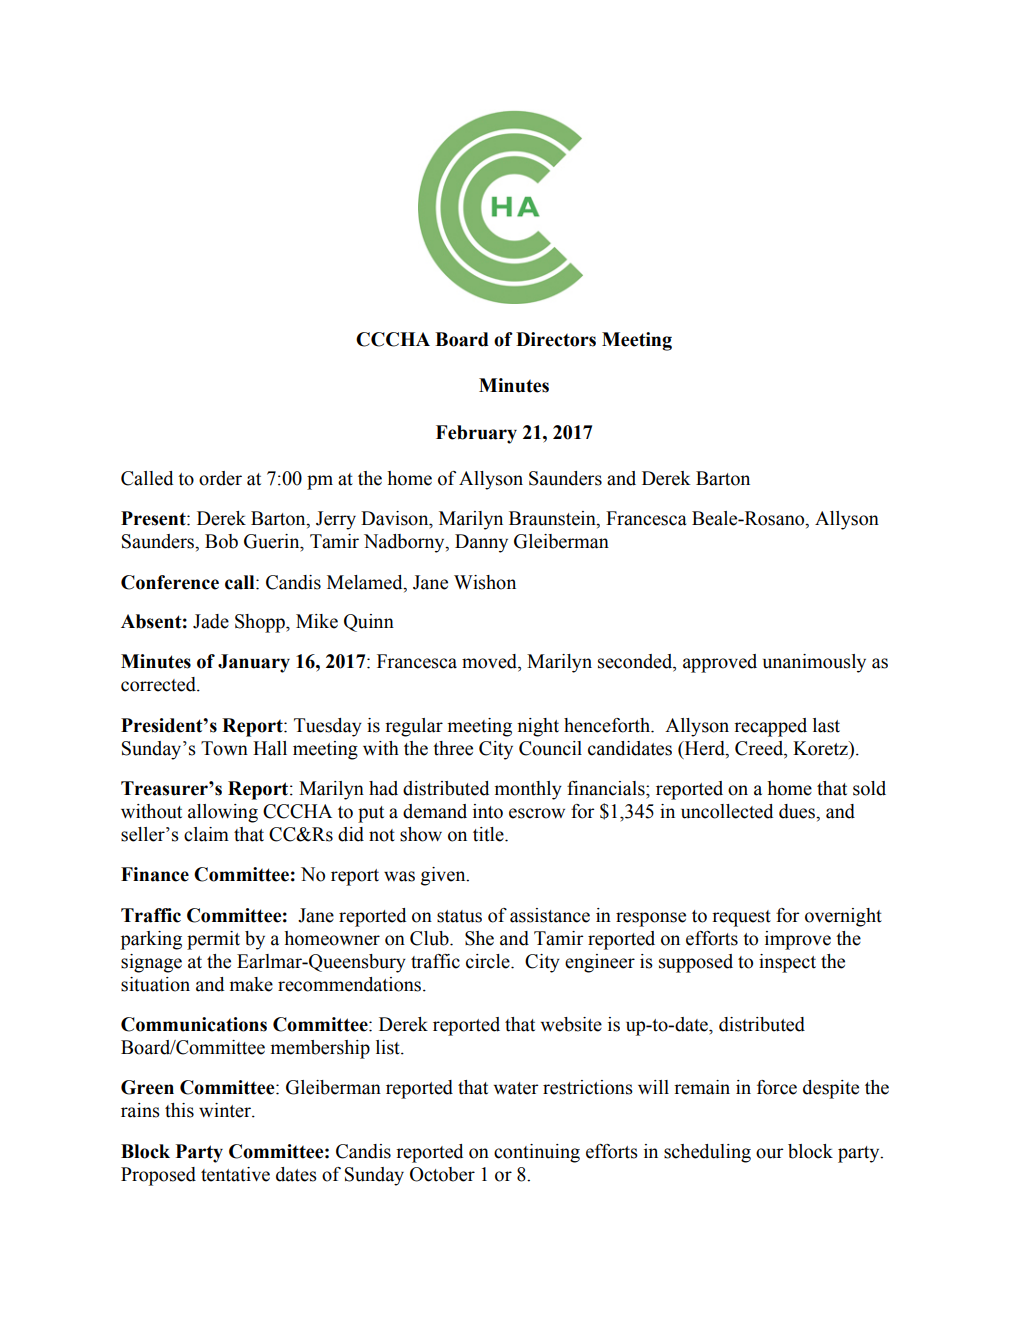 The height and width of the screenshot is (1332, 1029). What do you see at coordinates (826, 725) in the screenshot?
I see `last` at bounding box center [826, 725].
